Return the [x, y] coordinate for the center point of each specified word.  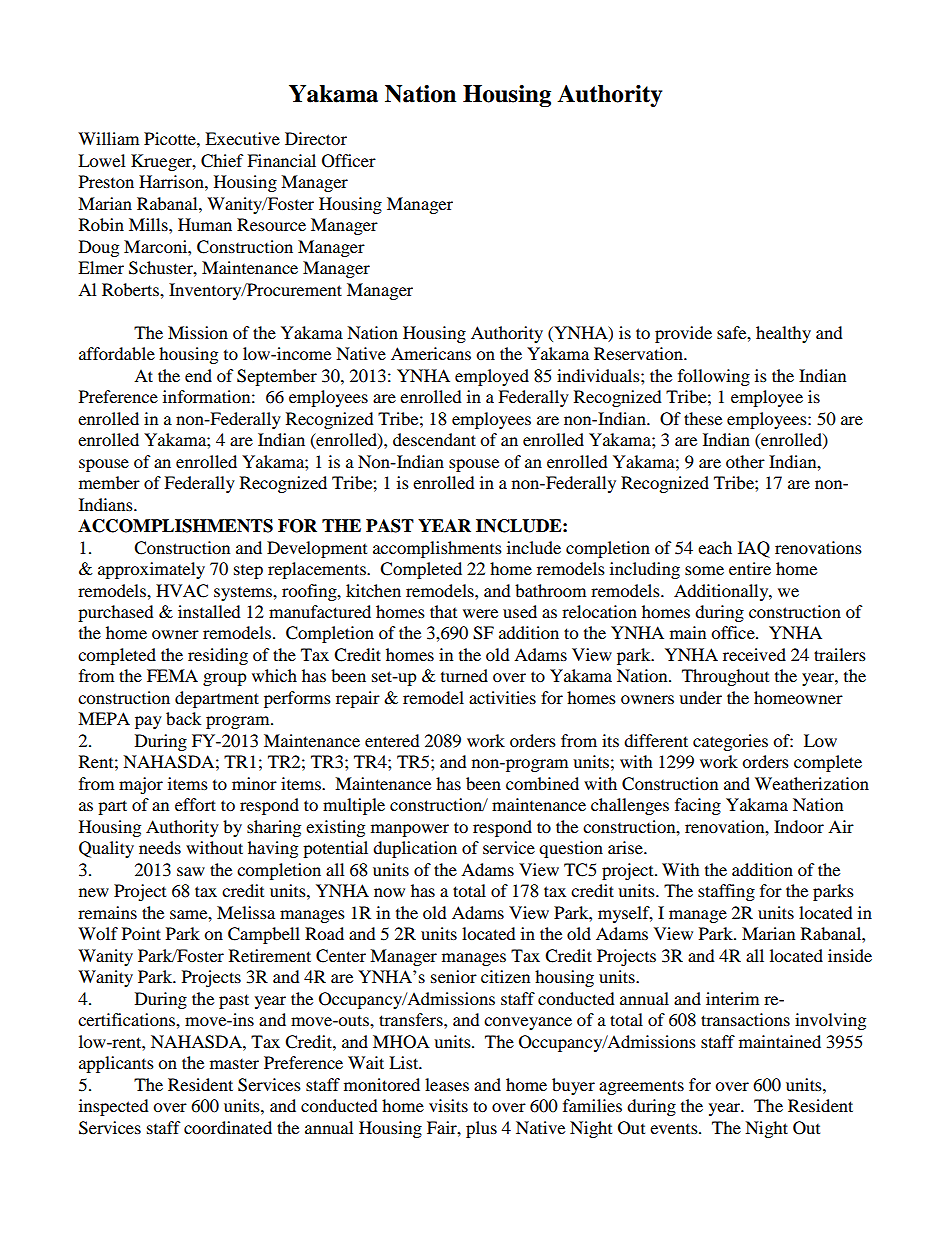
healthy [783, 334]
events [675, 1129]
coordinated [228, 1127]
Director [316, 138]
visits [448, 1105]
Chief [222, 161]
